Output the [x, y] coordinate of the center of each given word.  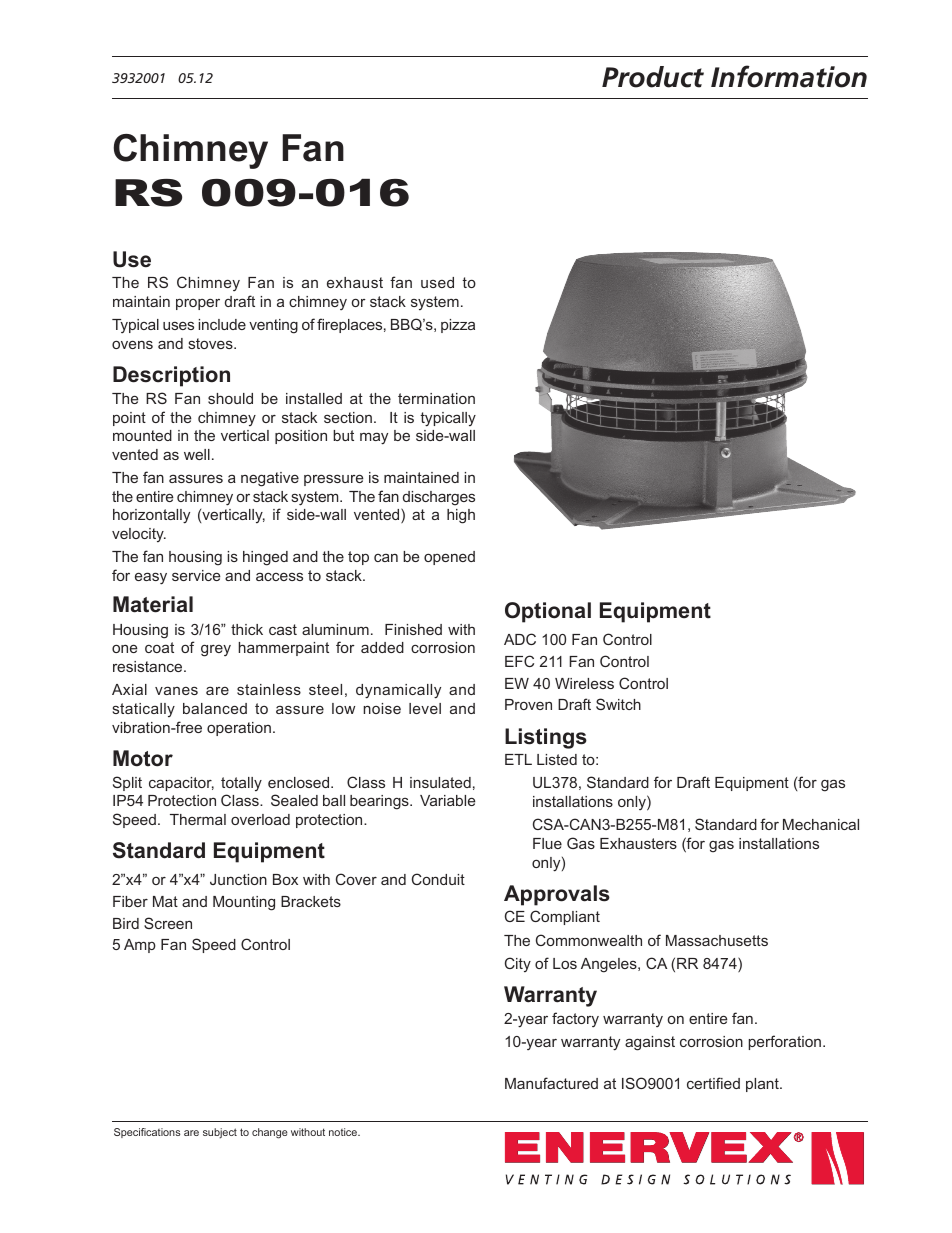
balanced [215, 708]
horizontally [151, 516]
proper [198, 304]
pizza [458, 326]
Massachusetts [717, 940]
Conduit [438, 879]
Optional [548, 612]
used [437, 282]
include [222, 324]
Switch [618, 704]
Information [789, 76]
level [425, 708]
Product [653, 77]
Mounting [244, 903]
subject [220, 1133]
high [461, 516]
